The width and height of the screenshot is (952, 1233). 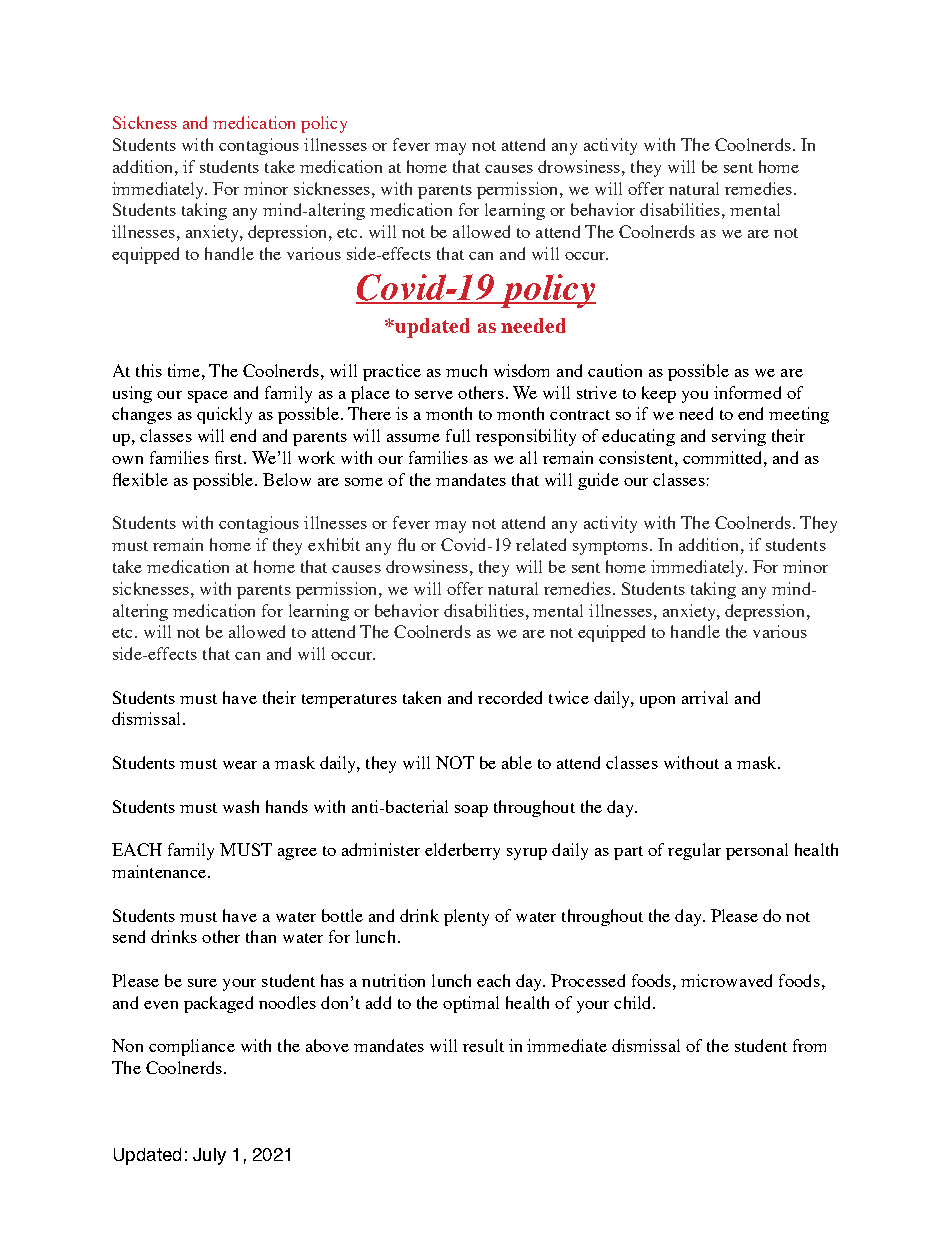 What do you see at coordinates (434, 395) in the screenshot?
I see `serve` at bounding box center [434, 395].
